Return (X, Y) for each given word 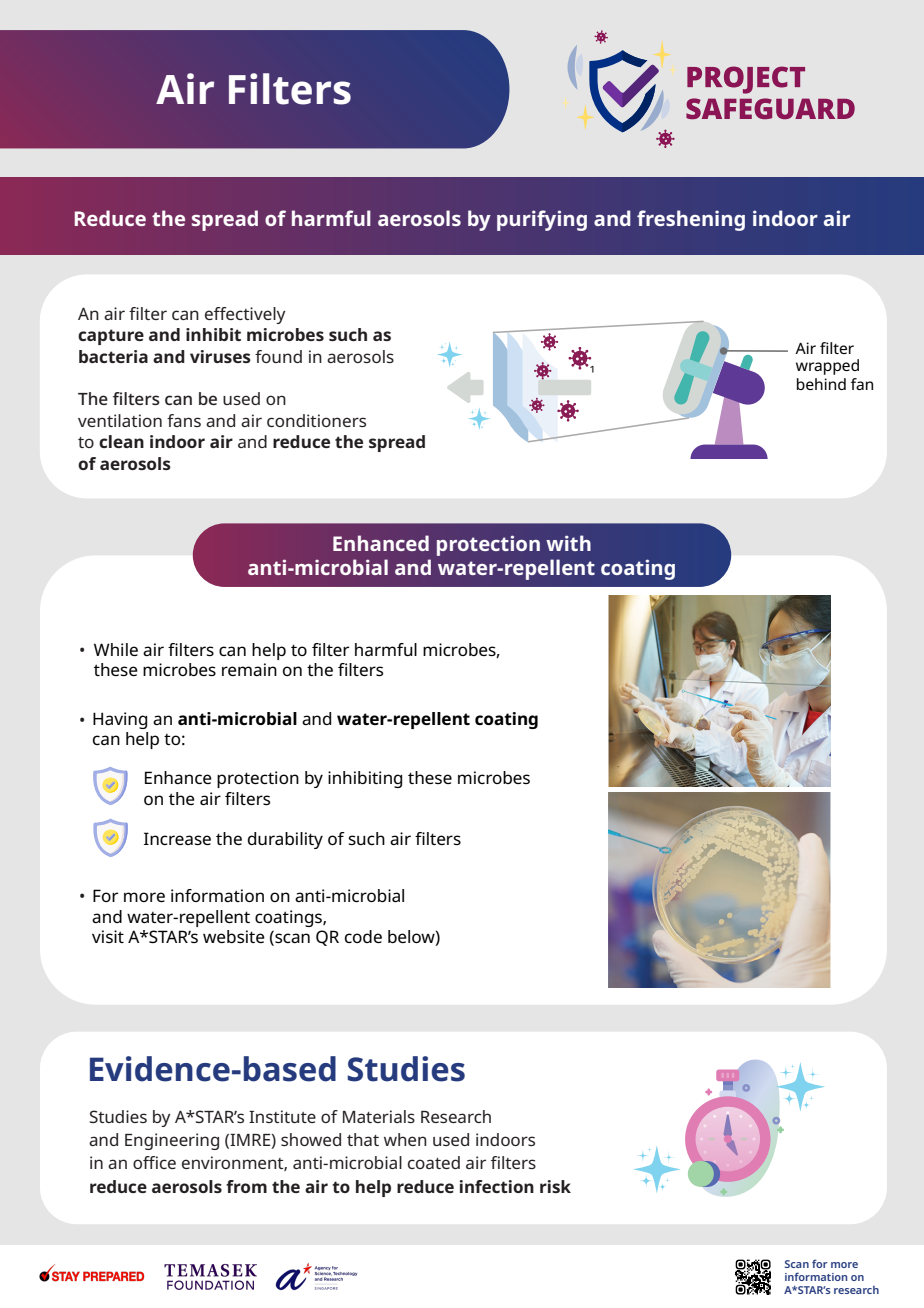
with (568, 543)
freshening (691, 220)
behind (821, 384)
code (363, 936)
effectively (245, 315)
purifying (542, 220)
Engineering (172, 1141)
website (234, 936)
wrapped (827, 367)
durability (285, 840)
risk (555, 1186)
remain (249, 669)
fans (184, 420)
